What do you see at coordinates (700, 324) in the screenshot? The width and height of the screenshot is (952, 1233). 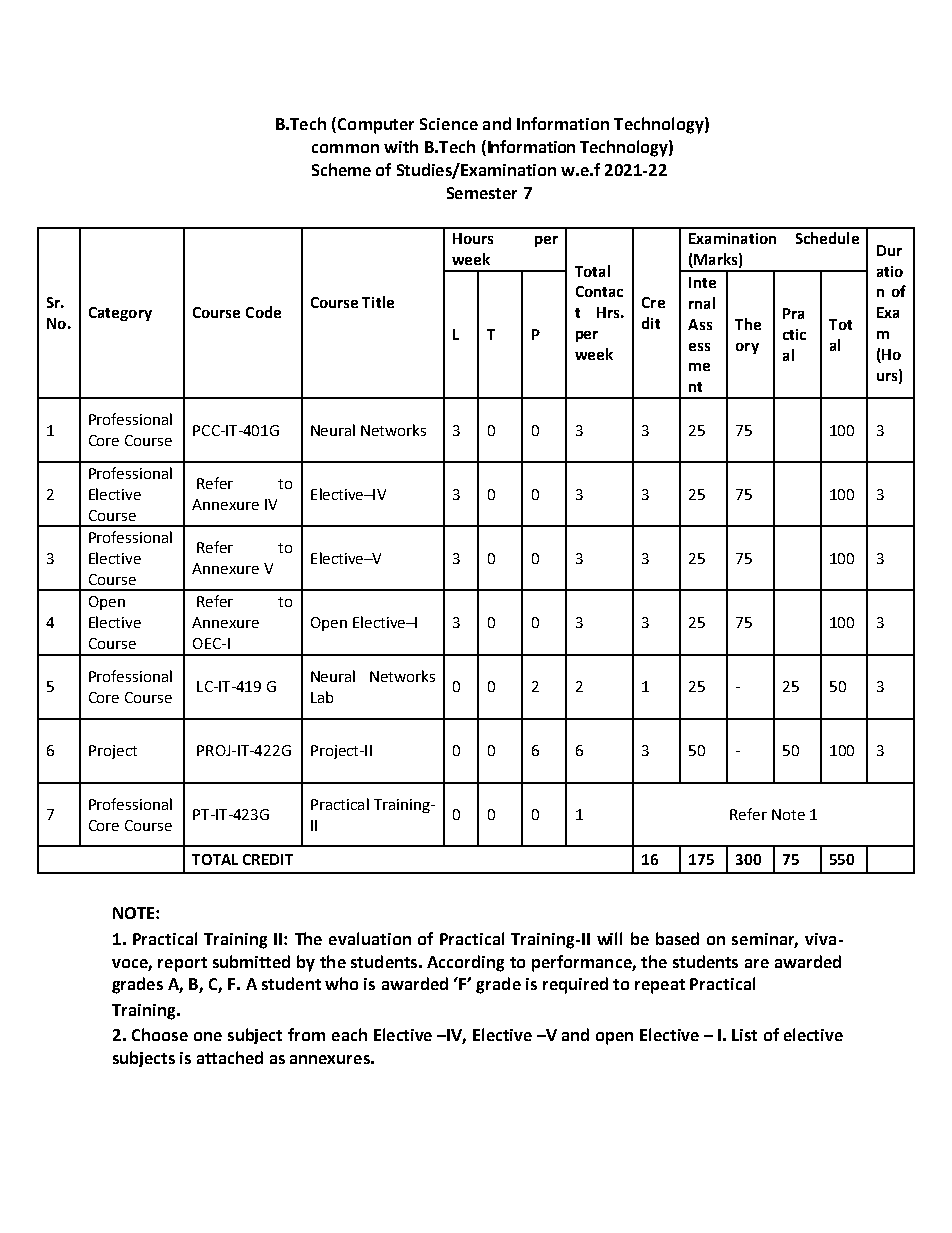 I see `Ass` at bounding box center [700, 324].
